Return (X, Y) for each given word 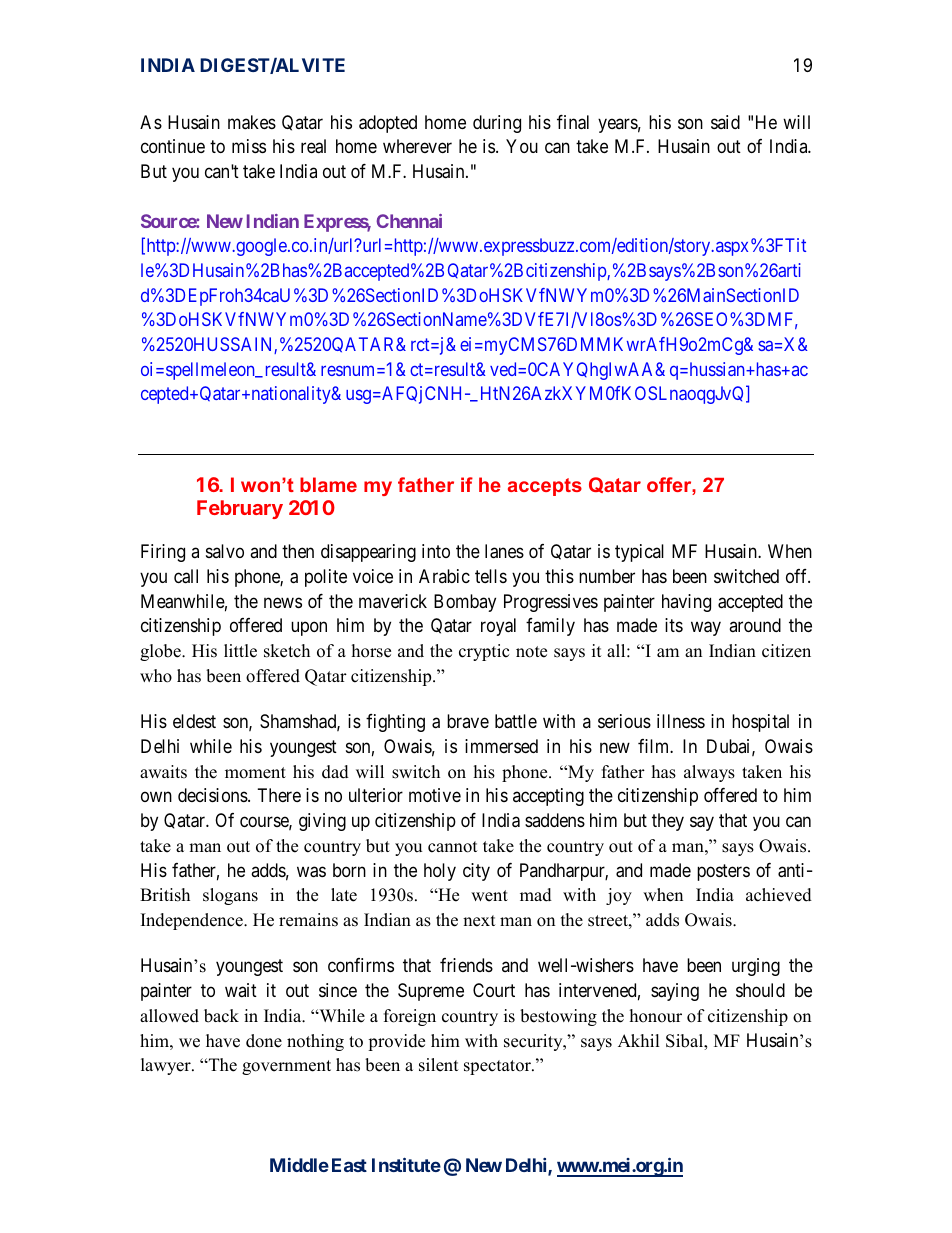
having (686, 603)
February (240, 509)
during (497, 124)
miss (249, 146)
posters (723, 872)
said (725, 122)
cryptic (484, 652)
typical (639, 553)
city (476, 872)
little (240, 651)
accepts (545, 487)
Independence (193, 921)
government (286, 1067)
